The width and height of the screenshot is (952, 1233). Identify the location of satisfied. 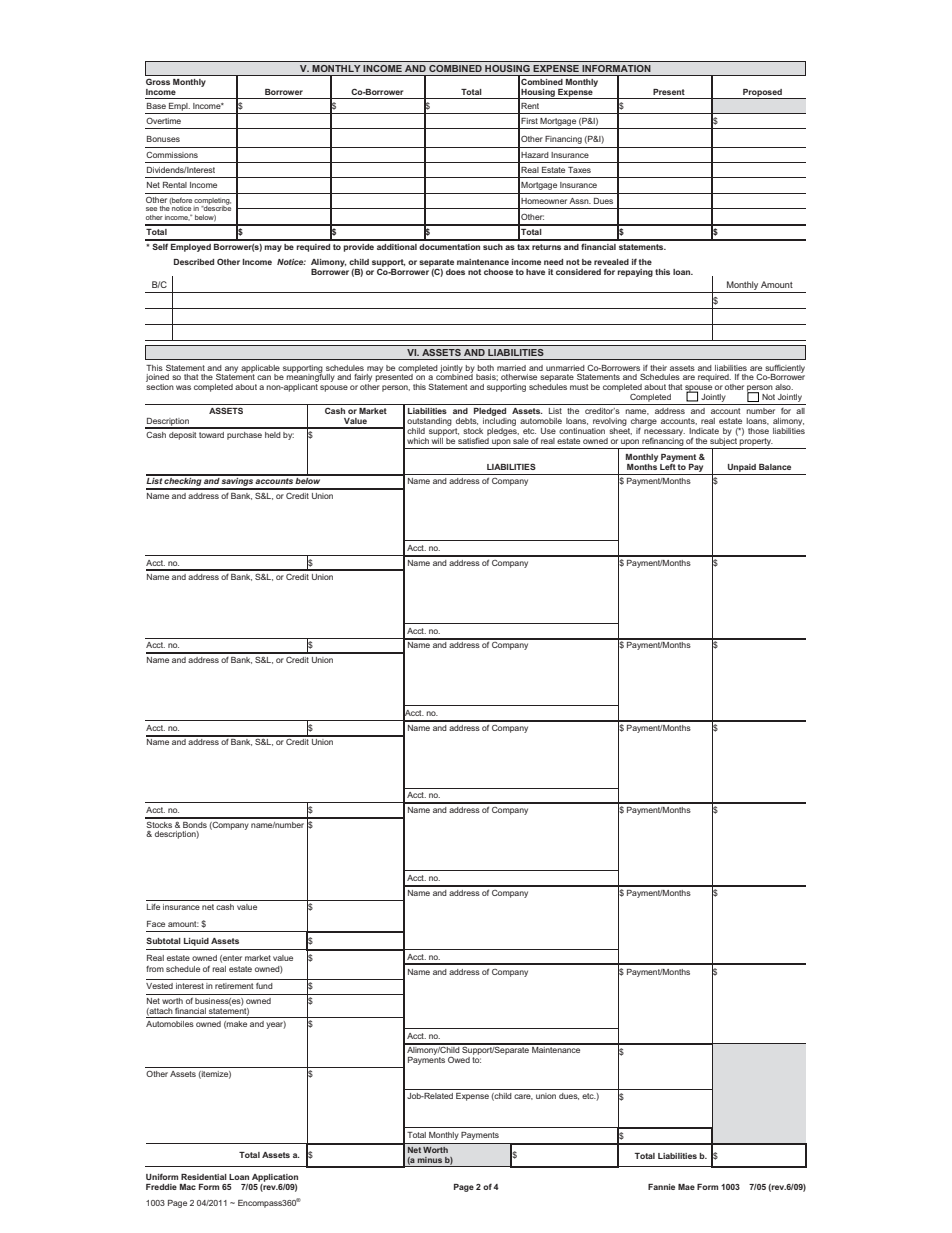
(473, 439).
